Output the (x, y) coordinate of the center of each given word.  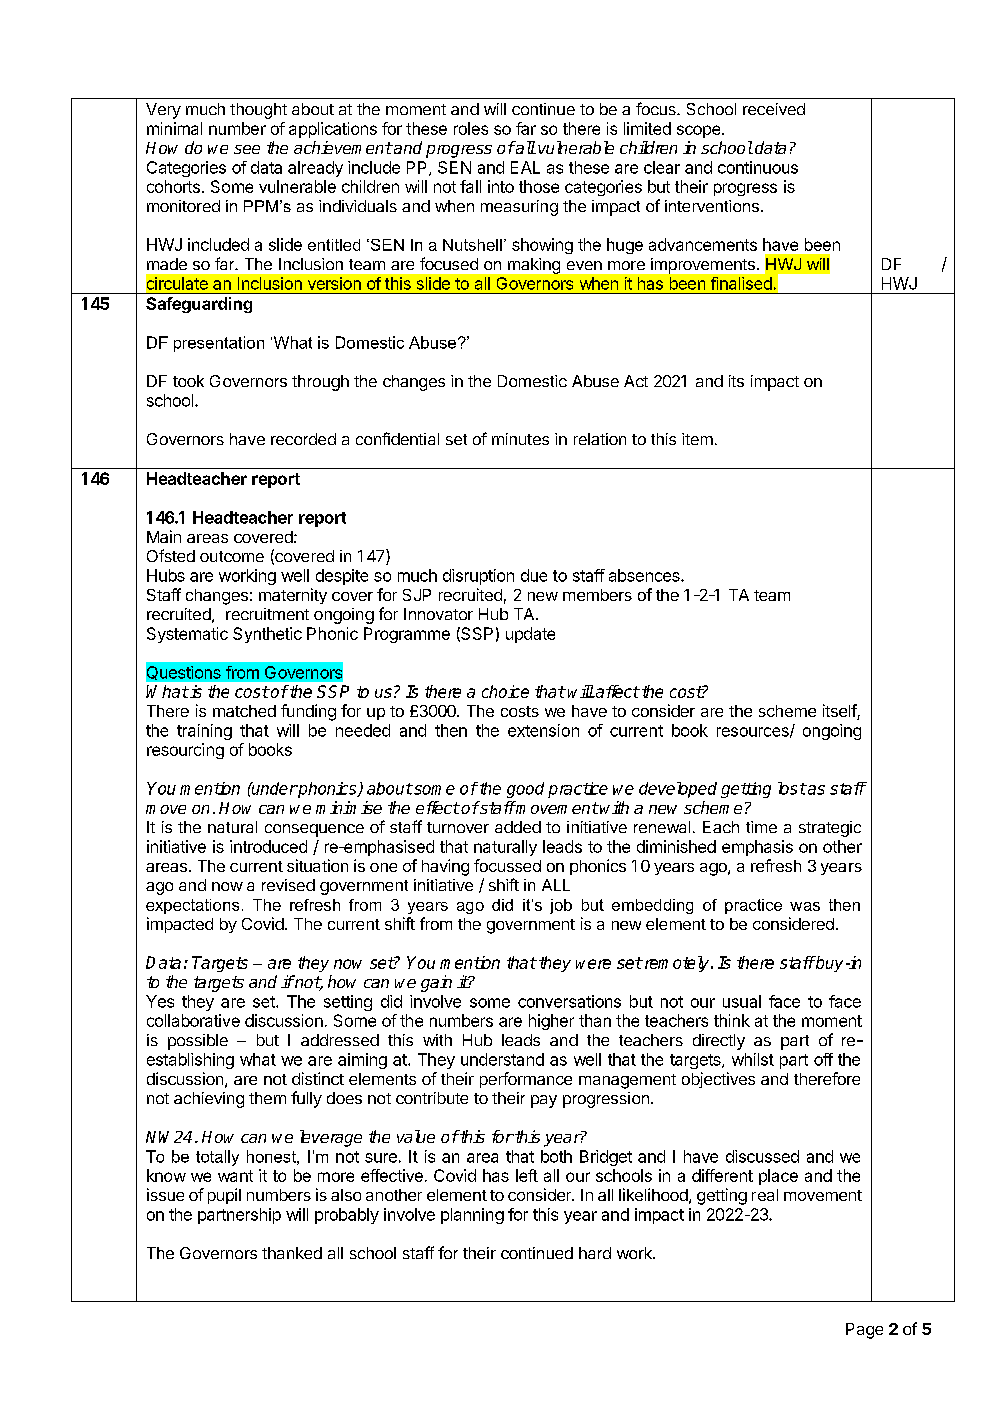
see (247, 149)
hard (595, 1253)
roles (471, 128)
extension (543, 730)
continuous (758, 167)
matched (244, 711)
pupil (224, 1196)
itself (840, 712)
